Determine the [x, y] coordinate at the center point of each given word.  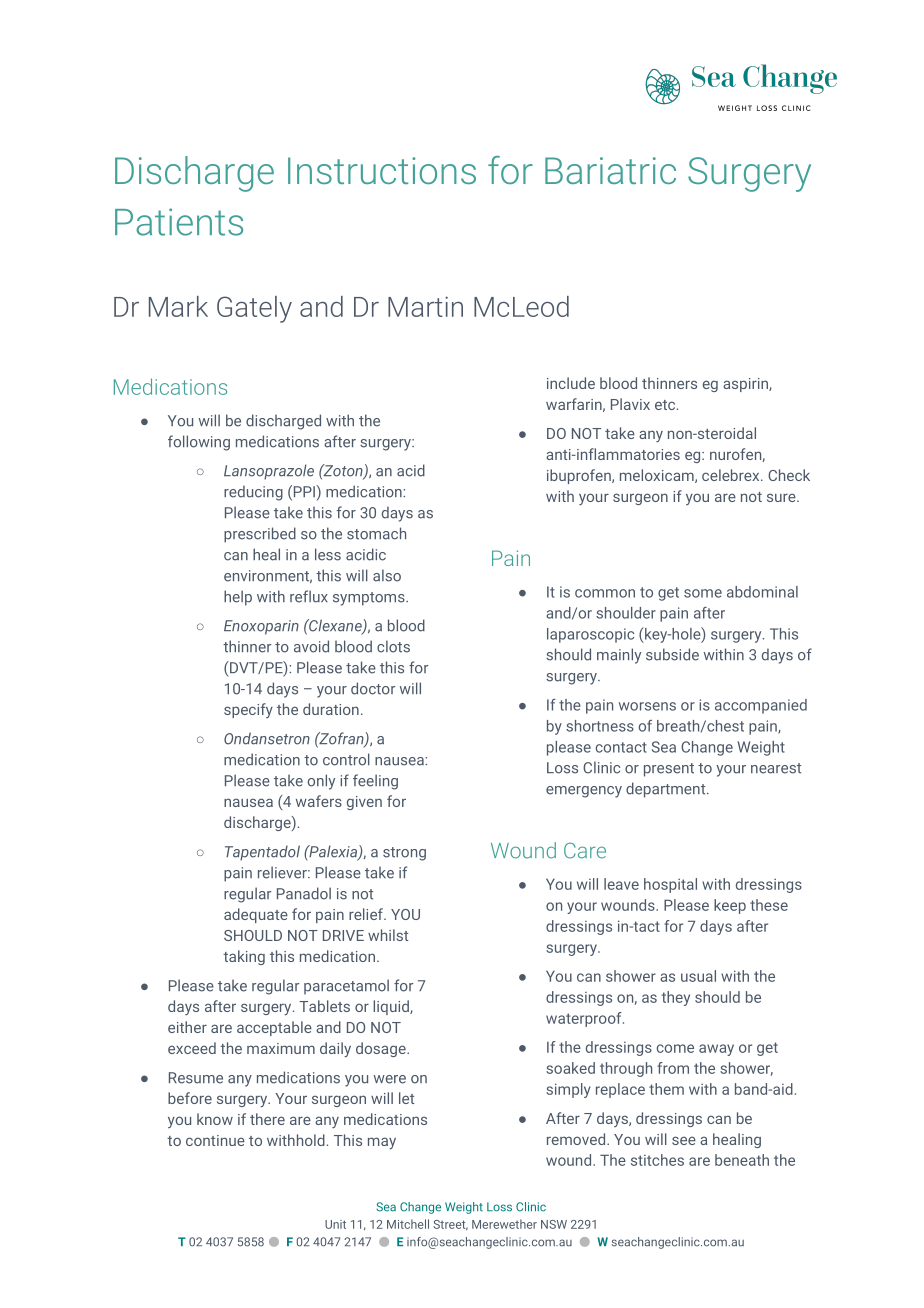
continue [215, 1140]
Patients [179, 222]
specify [248, 710]
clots [393, 646]
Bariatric [610, 170]
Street [450, 1225]
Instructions [382, 170]
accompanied [761, 706]
